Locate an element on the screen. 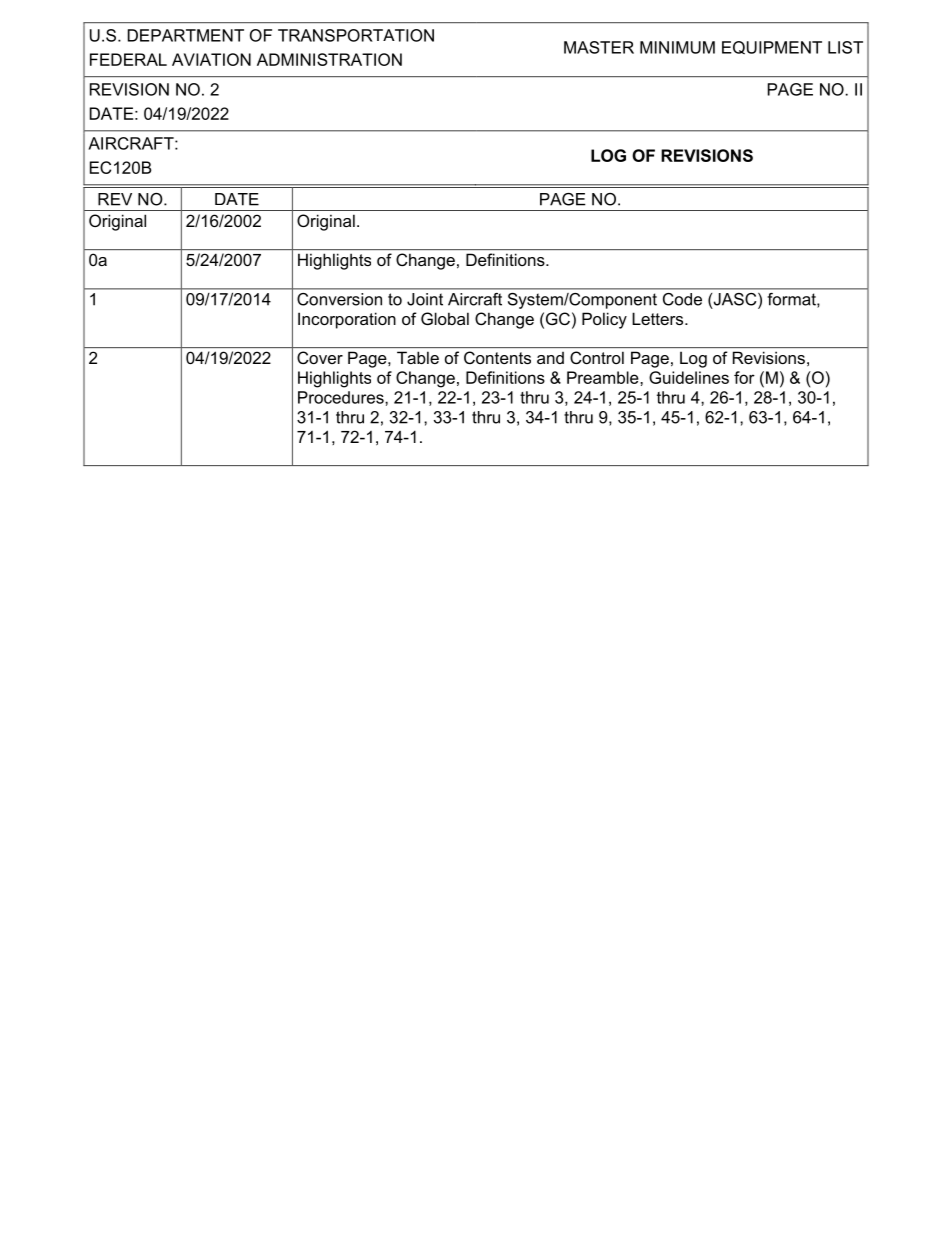 This screenshot has height=1233, width=952. Conversion is located at coordinates (339, 299).
